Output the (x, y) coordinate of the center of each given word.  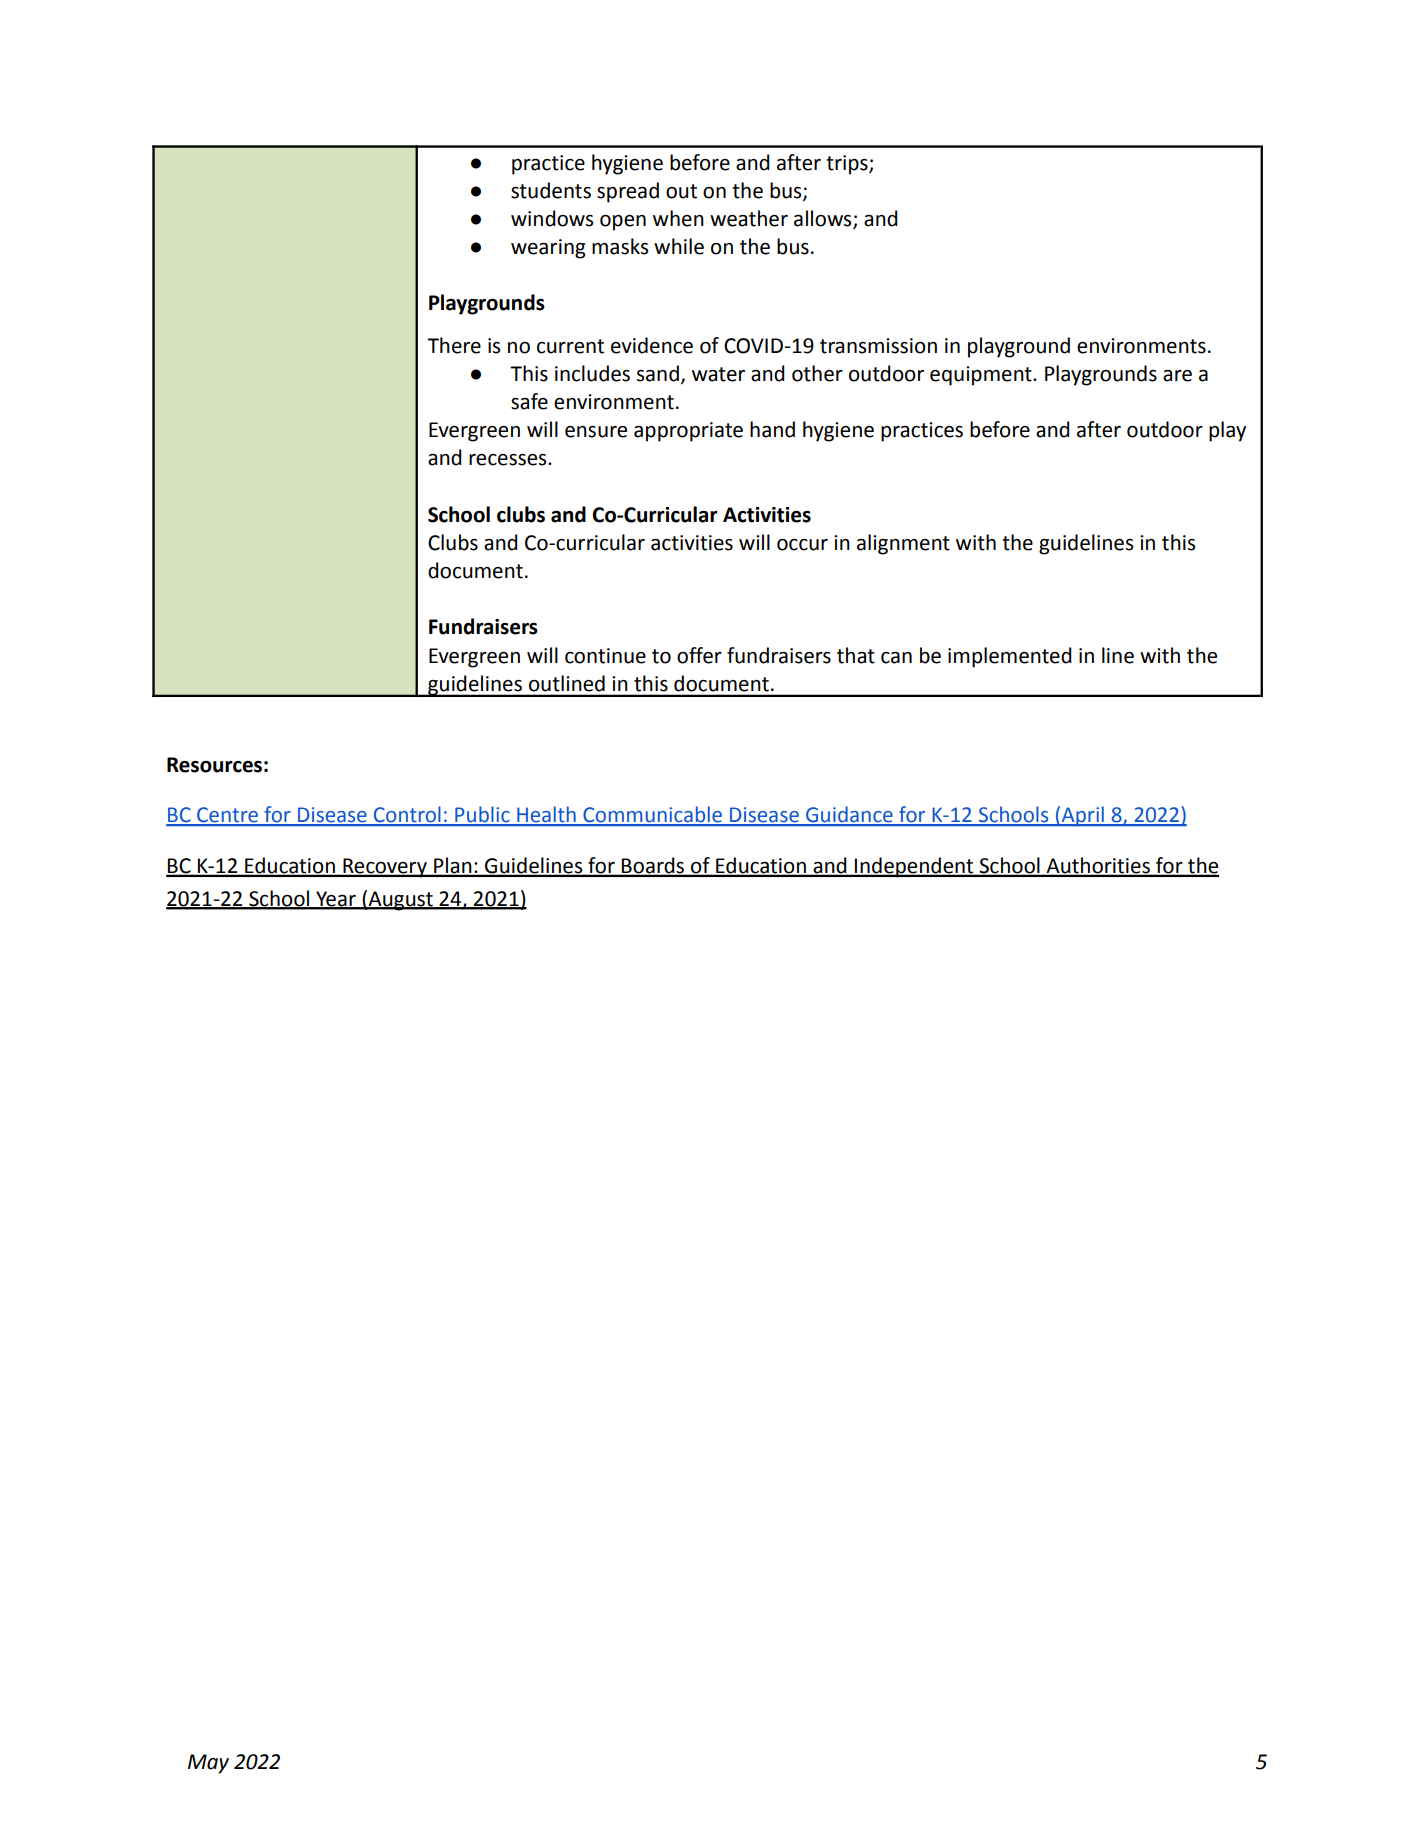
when (678, 218)
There (454, 345)
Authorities (1098, 866)
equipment (982, 376)
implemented (1010, 657)
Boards (653, 866)
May (208, 1764)
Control (407, 815)
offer (699, 655)
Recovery (385, 868)
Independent (914, 867)
